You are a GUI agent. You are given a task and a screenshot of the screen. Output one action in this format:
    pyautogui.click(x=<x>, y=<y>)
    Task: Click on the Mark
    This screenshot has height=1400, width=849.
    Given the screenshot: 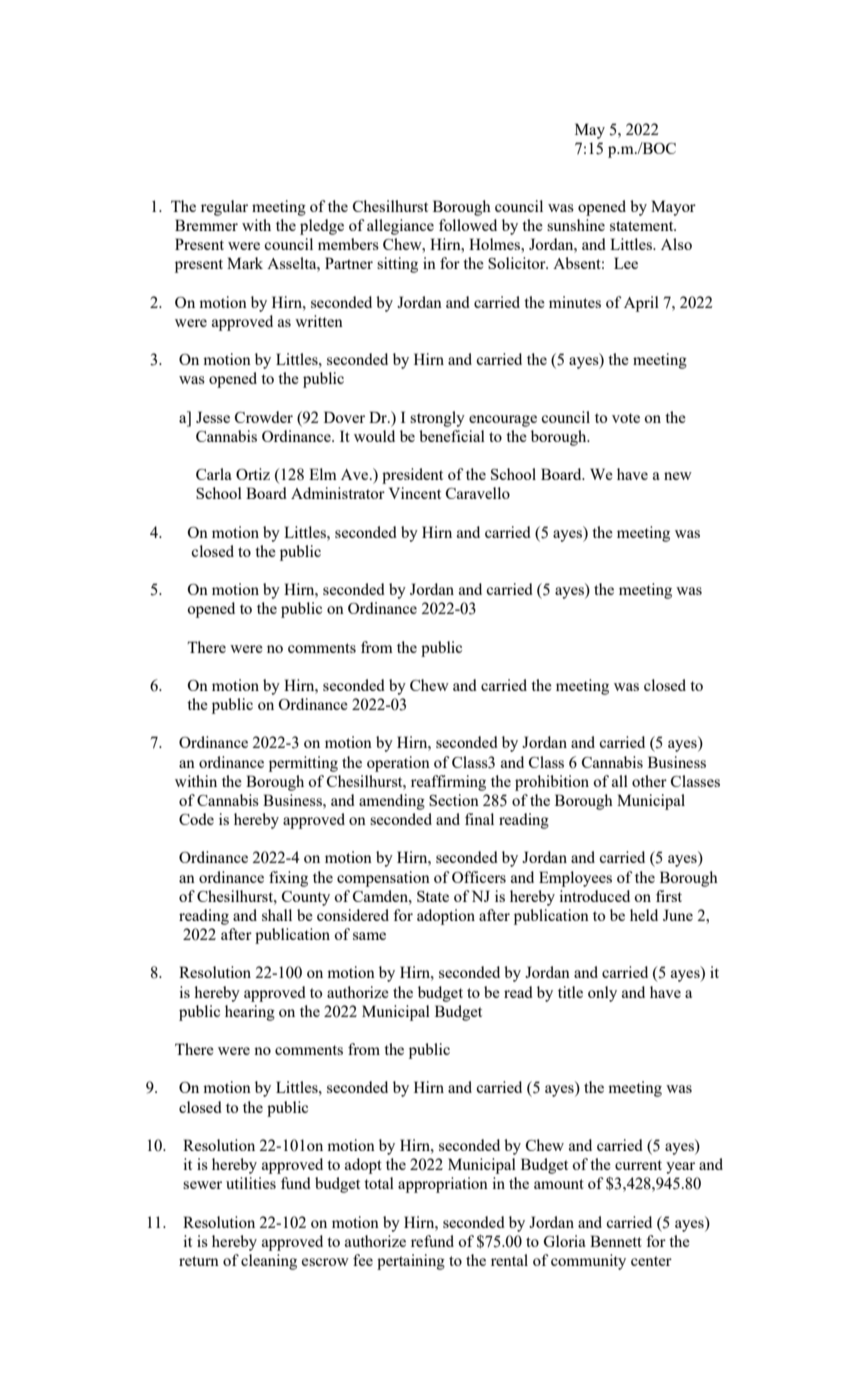 What is the action you would take?
    pyautogui.click(x=245, y=263)
